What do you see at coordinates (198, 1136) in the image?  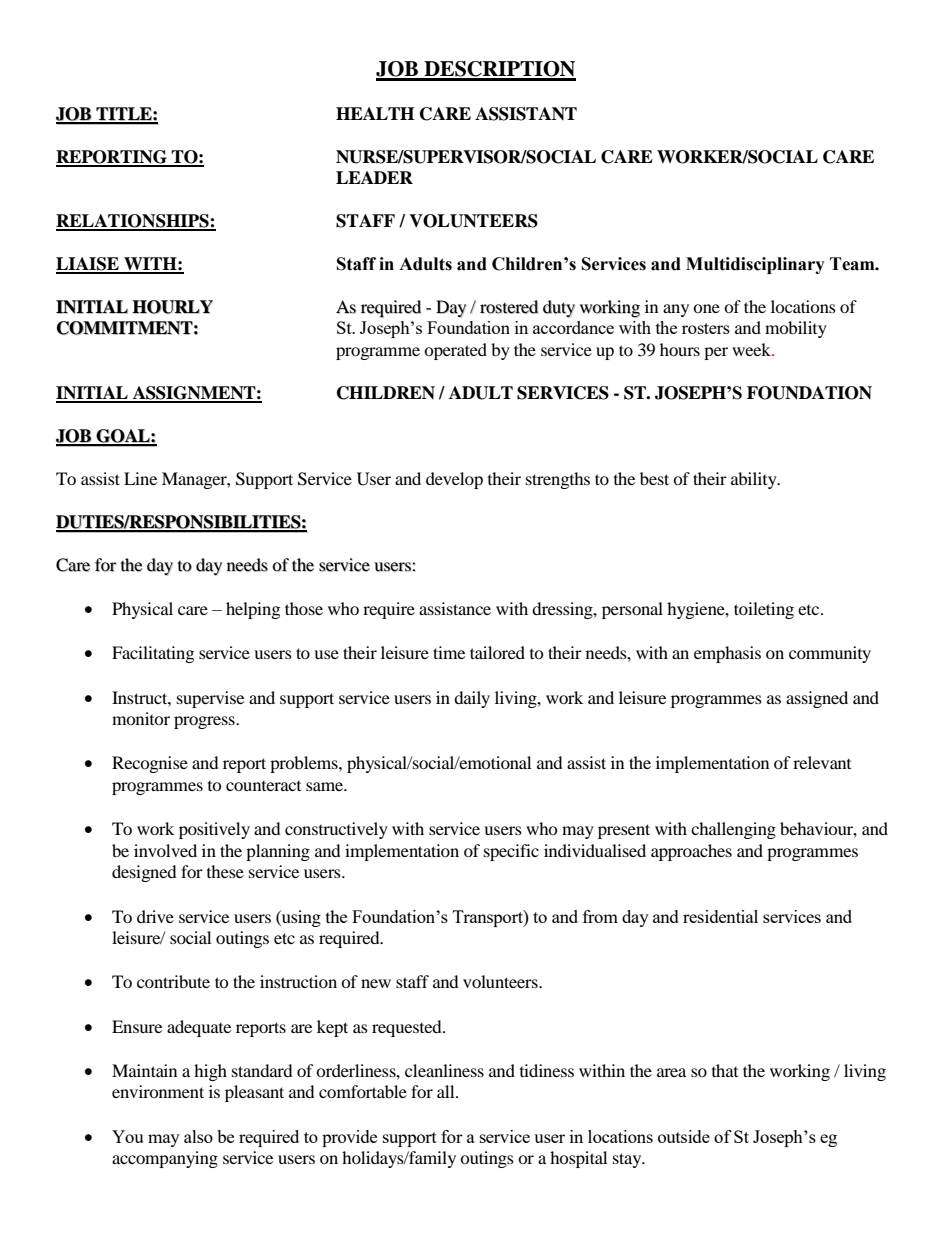 I see `also` at bounding box center [198, 1136].
